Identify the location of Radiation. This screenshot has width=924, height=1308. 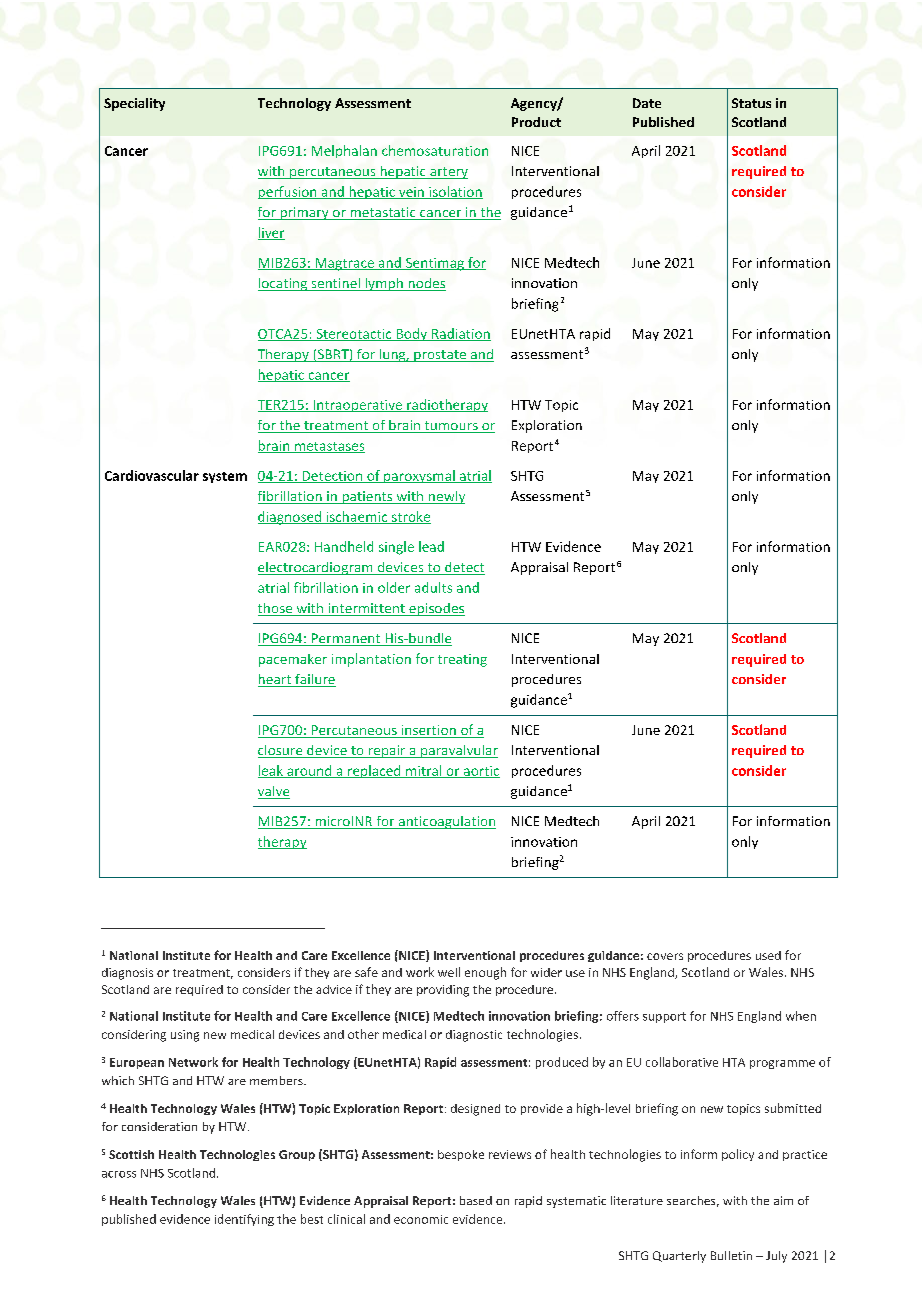
(460, 334).
